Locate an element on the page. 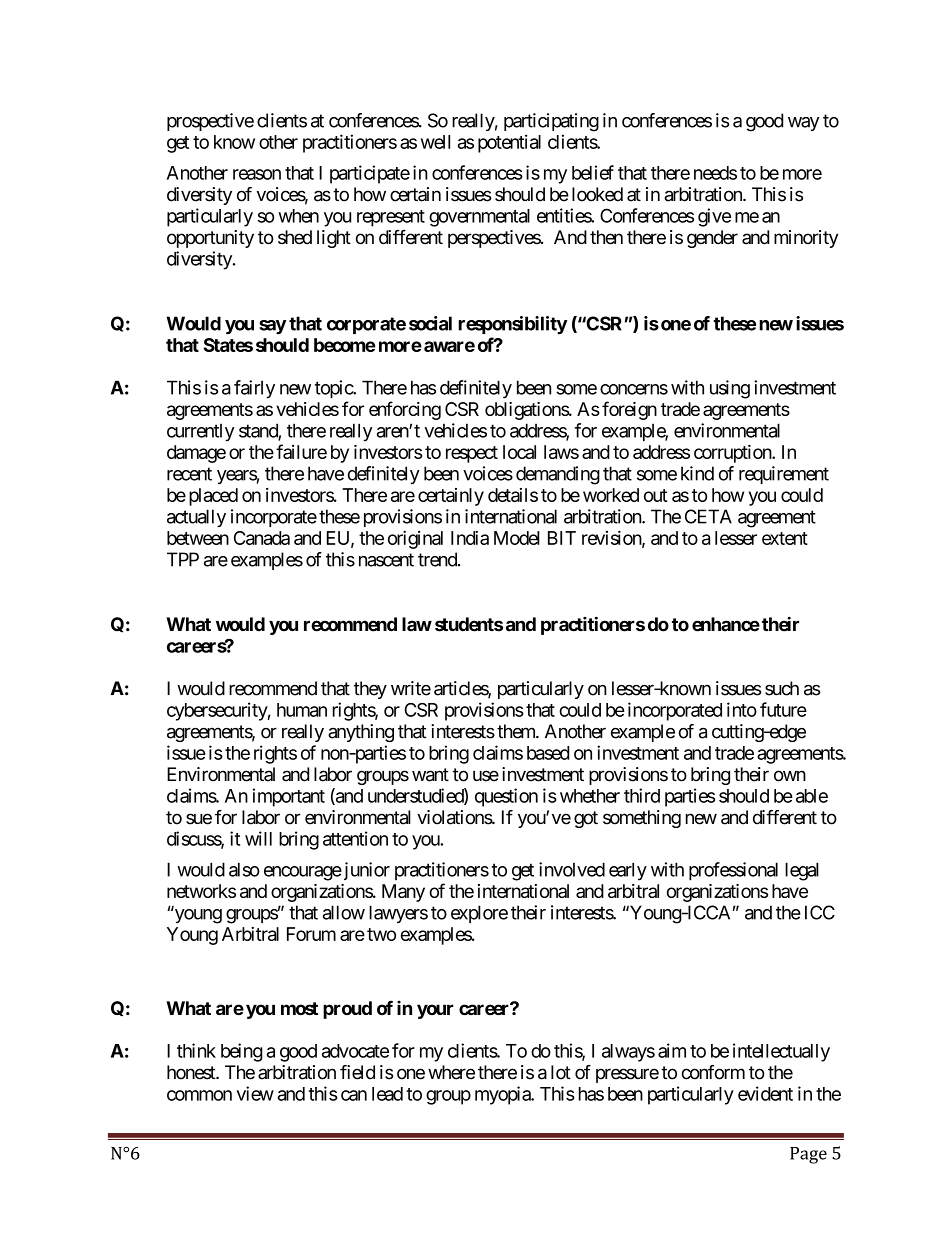 This document has width=952, height=1233. using is located at coordinates (730, 389).
